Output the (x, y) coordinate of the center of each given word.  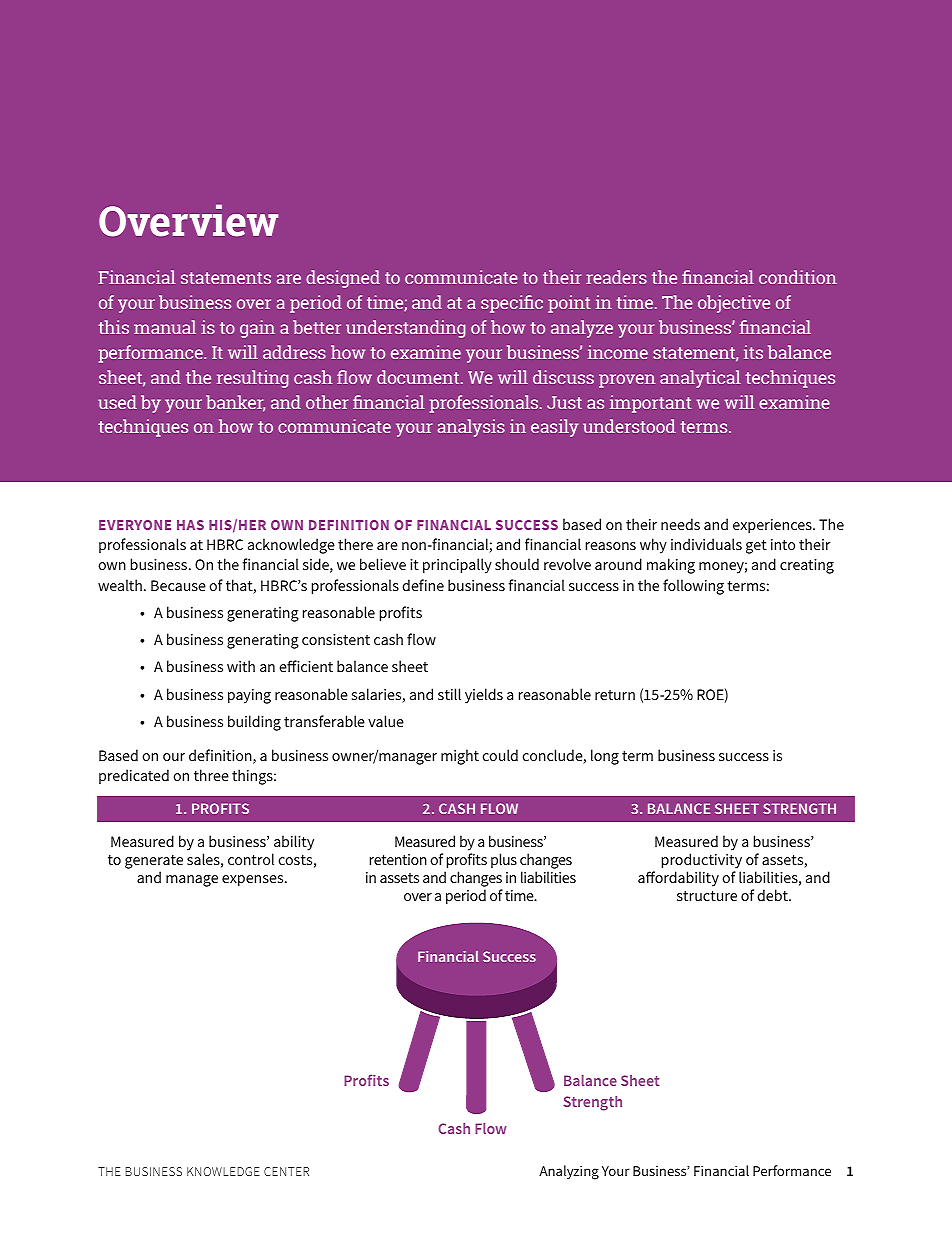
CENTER (286, 1171)
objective (734, 304)
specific (512, 304)
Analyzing (569, 1172)
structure (707, 896)
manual (165, 327)
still (449, 694)
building (254, 723)
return (615, 695)
